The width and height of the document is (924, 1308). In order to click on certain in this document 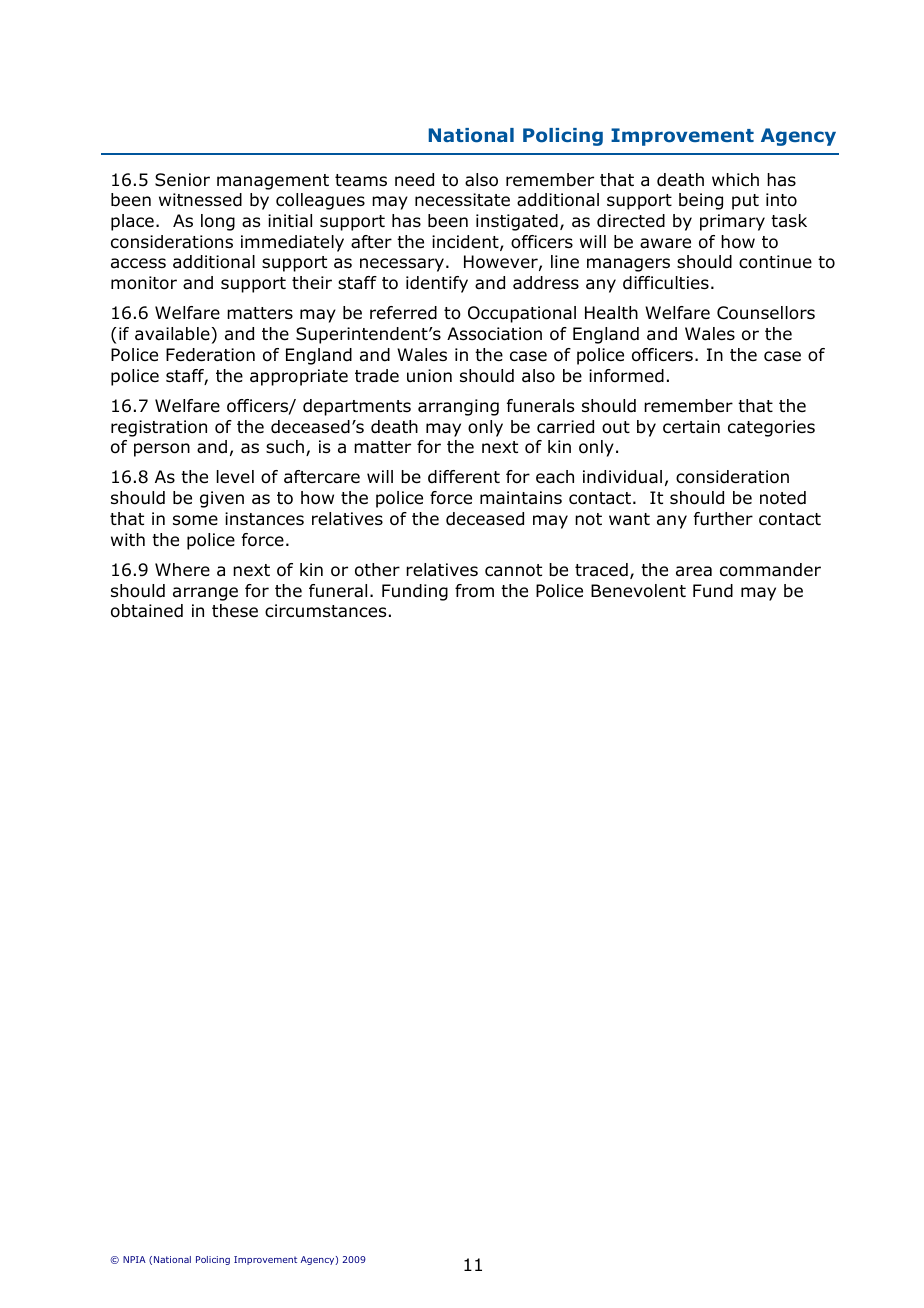, I will do `click(691, 427)`.
